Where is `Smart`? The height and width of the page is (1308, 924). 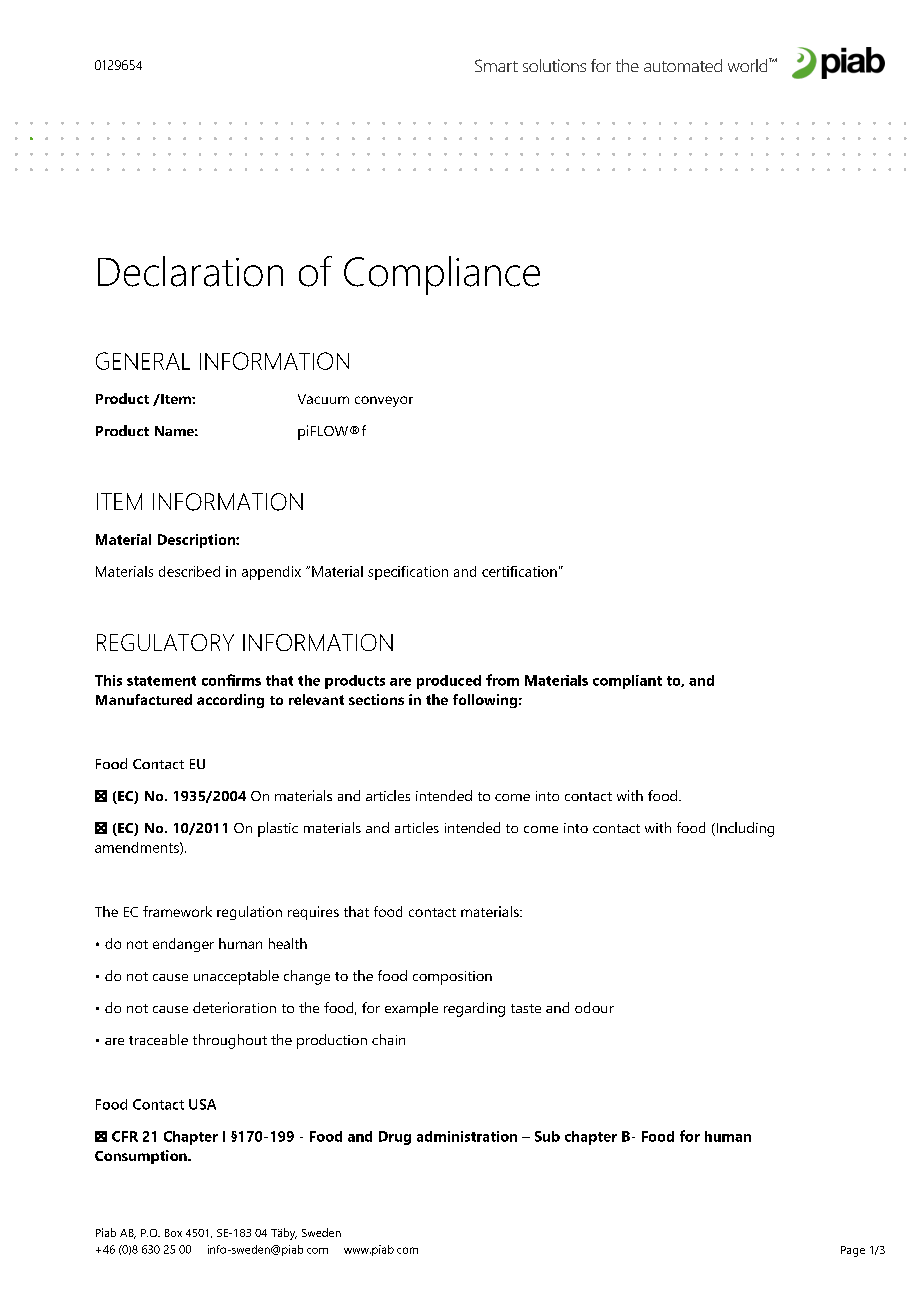 Smart is located at coordinates (496, 65).
